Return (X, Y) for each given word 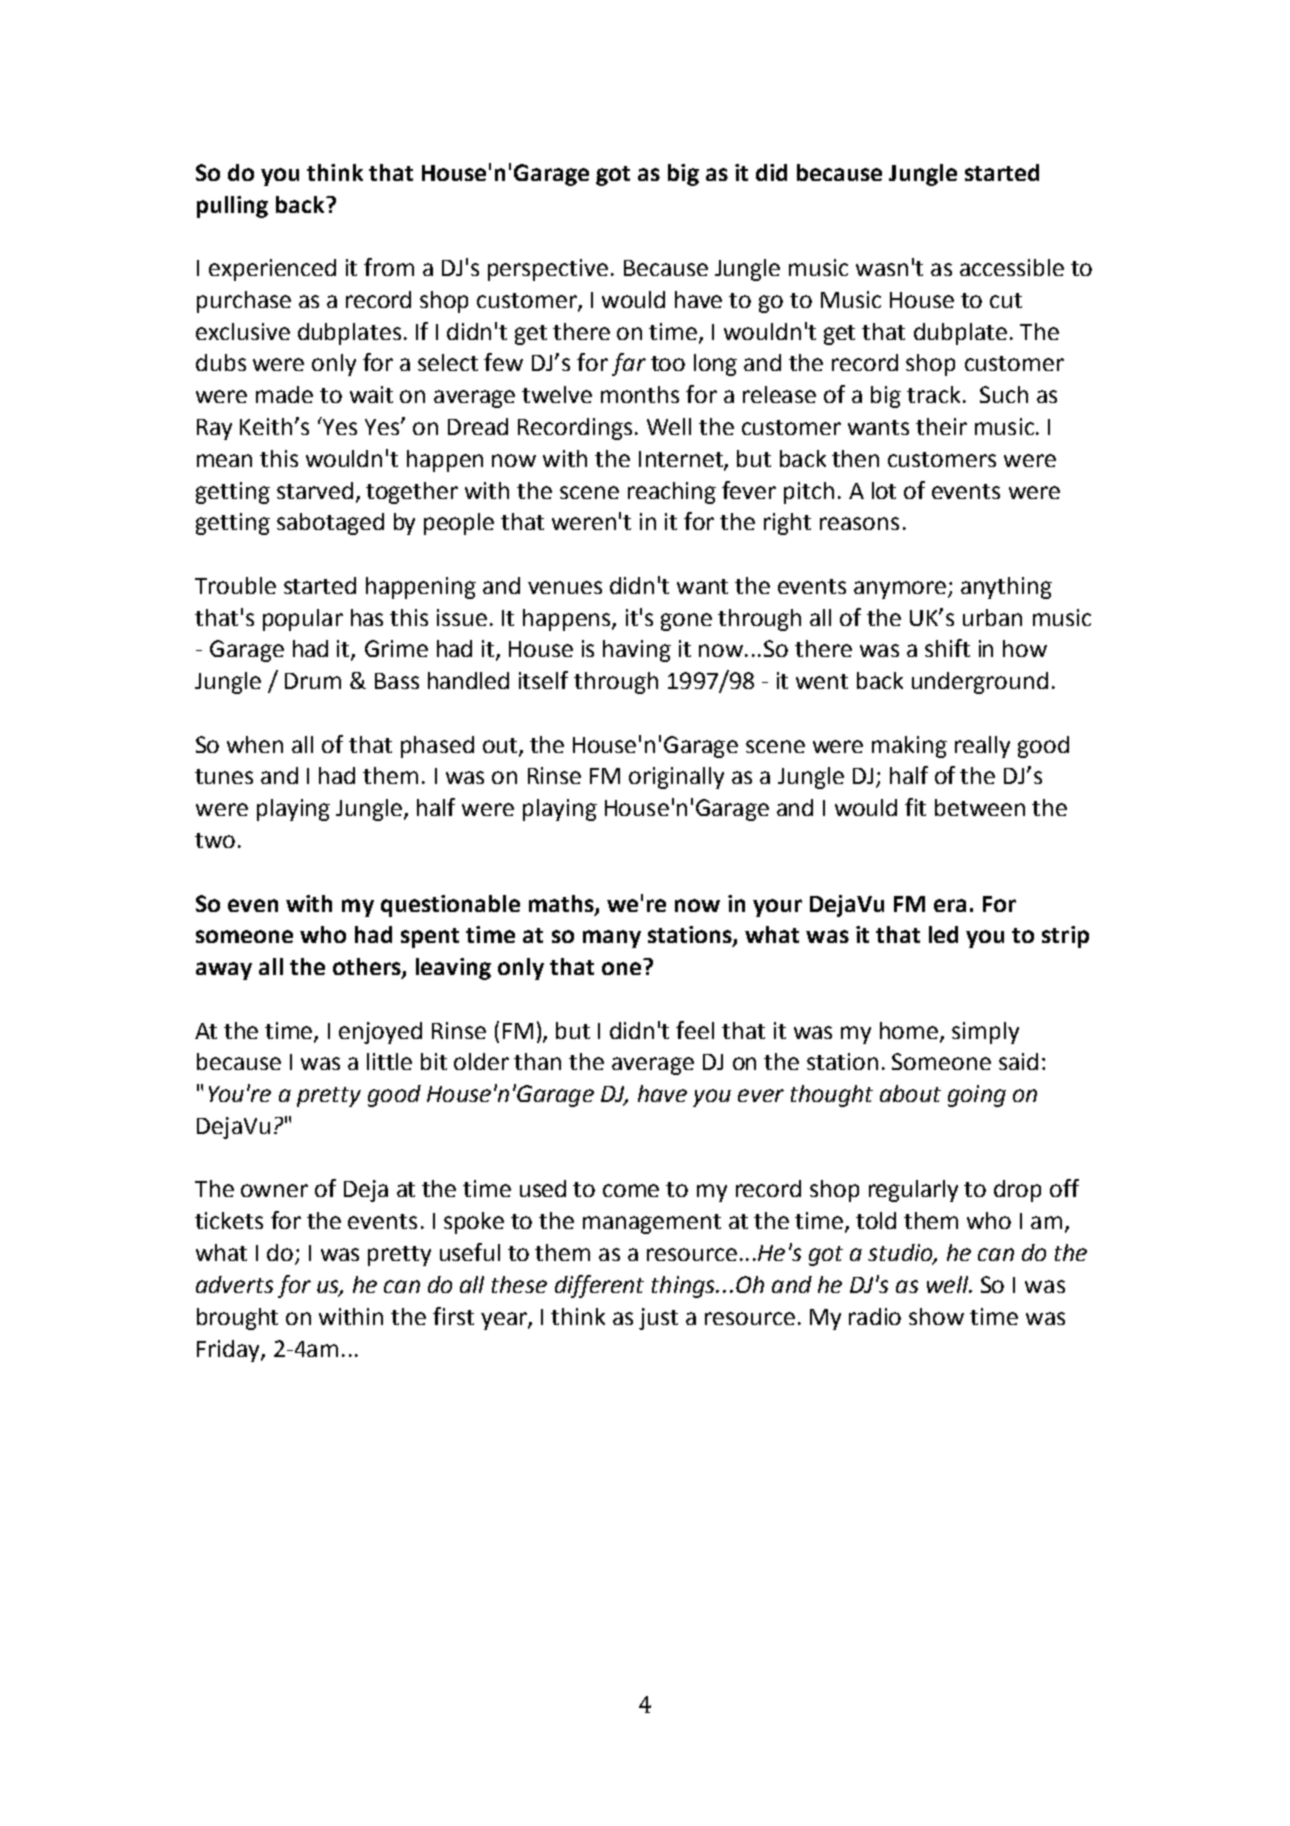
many (612, 939)
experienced (272, 270)
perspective (548, 270)
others (368, 968)
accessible (1012, 267)
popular (303, 620)
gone (686, 622)
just (658, 1319)
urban (992, 617)
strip (1065, 937)
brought (237, 1319)
